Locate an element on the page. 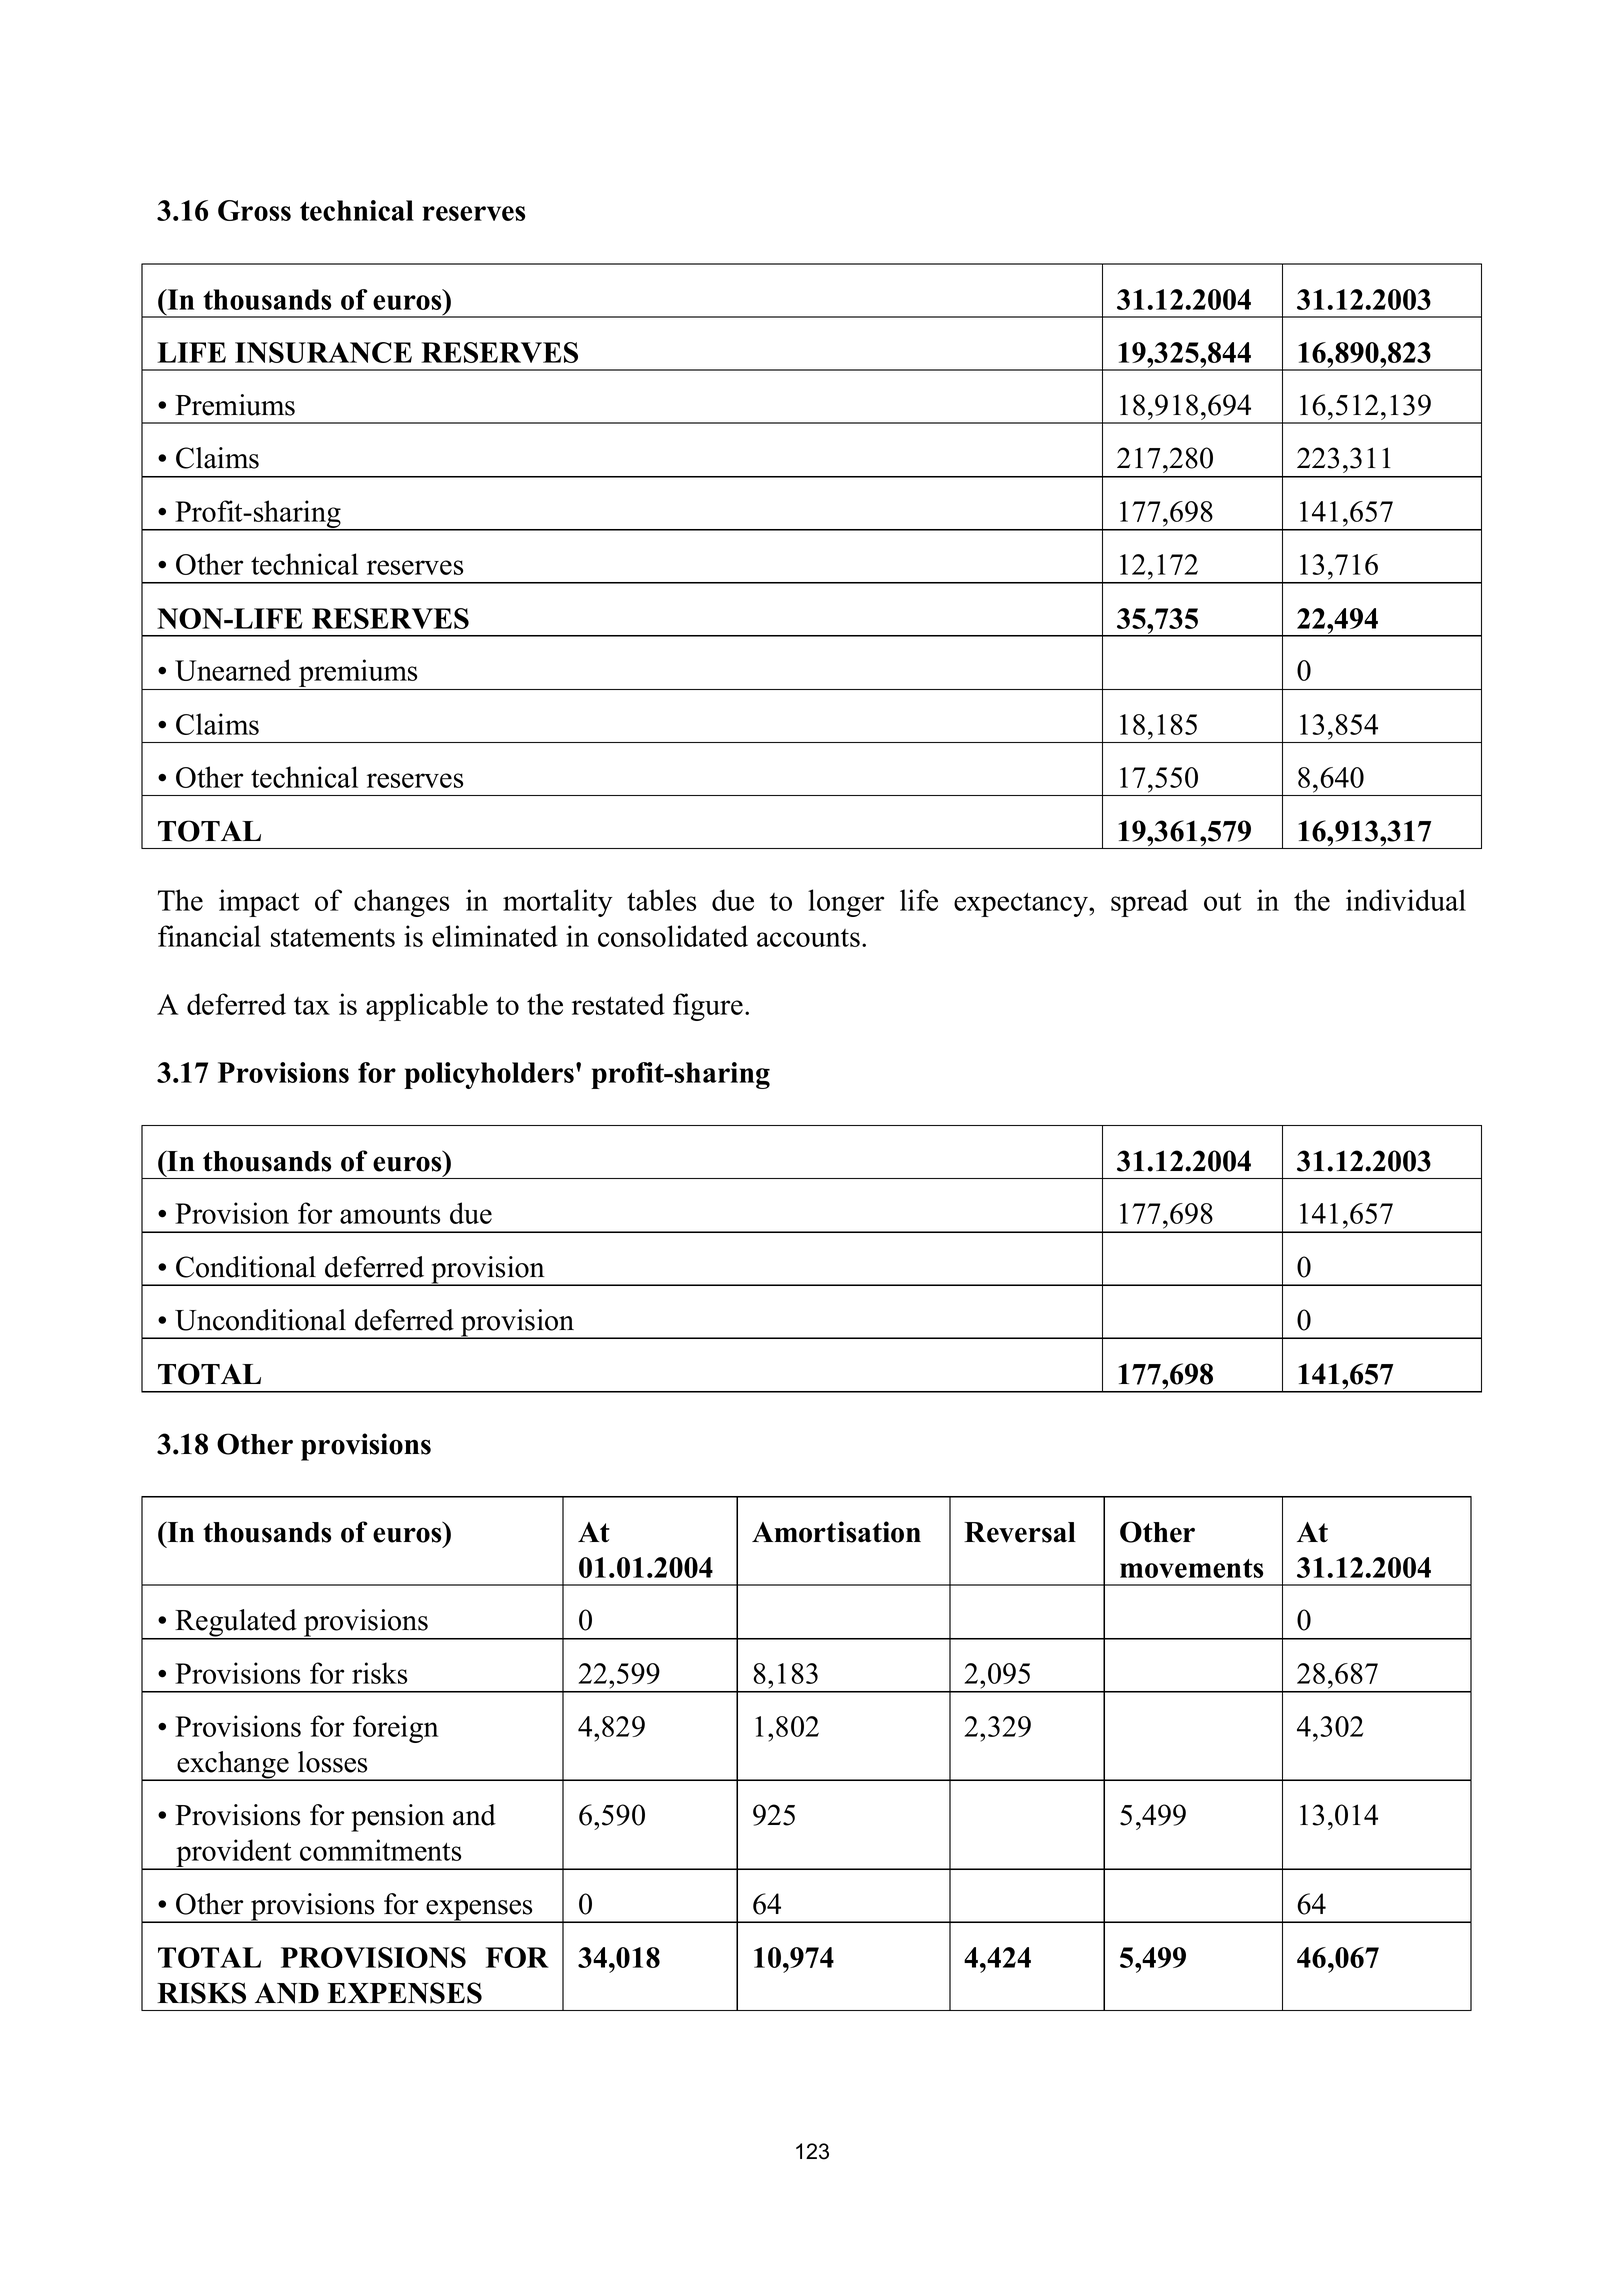 The image size is (1623, 2294). out is located at coordinates (1223, 901).
